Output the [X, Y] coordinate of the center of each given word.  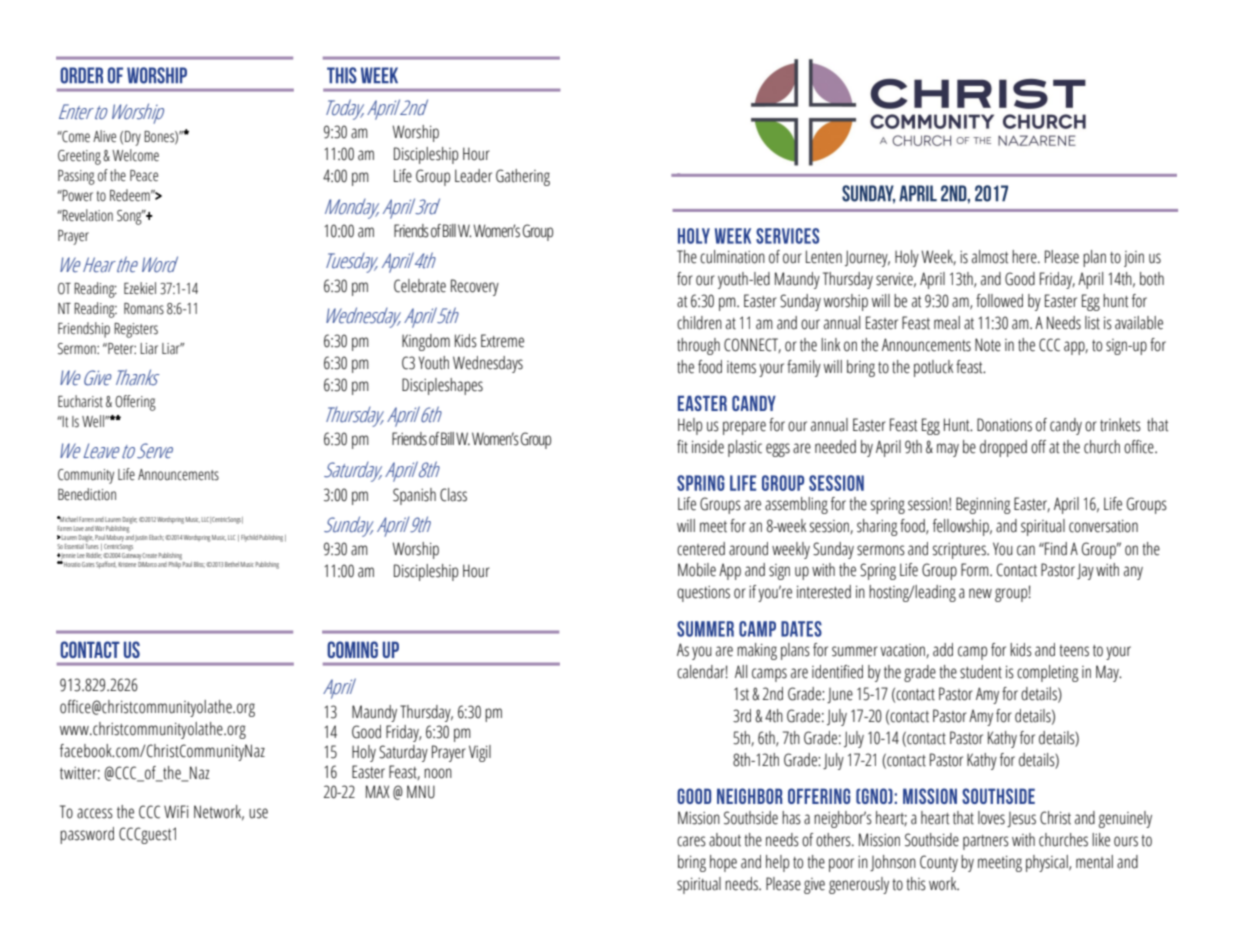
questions [703, 594]
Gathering [523, 177]
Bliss [199, 565]
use [258, 813]
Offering [135, 403]
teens [1074, 651]
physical [1048, 863]
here [1025, 257]
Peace [144, 175]
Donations [1004, 425]
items [741, 367]
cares [691, 841]
